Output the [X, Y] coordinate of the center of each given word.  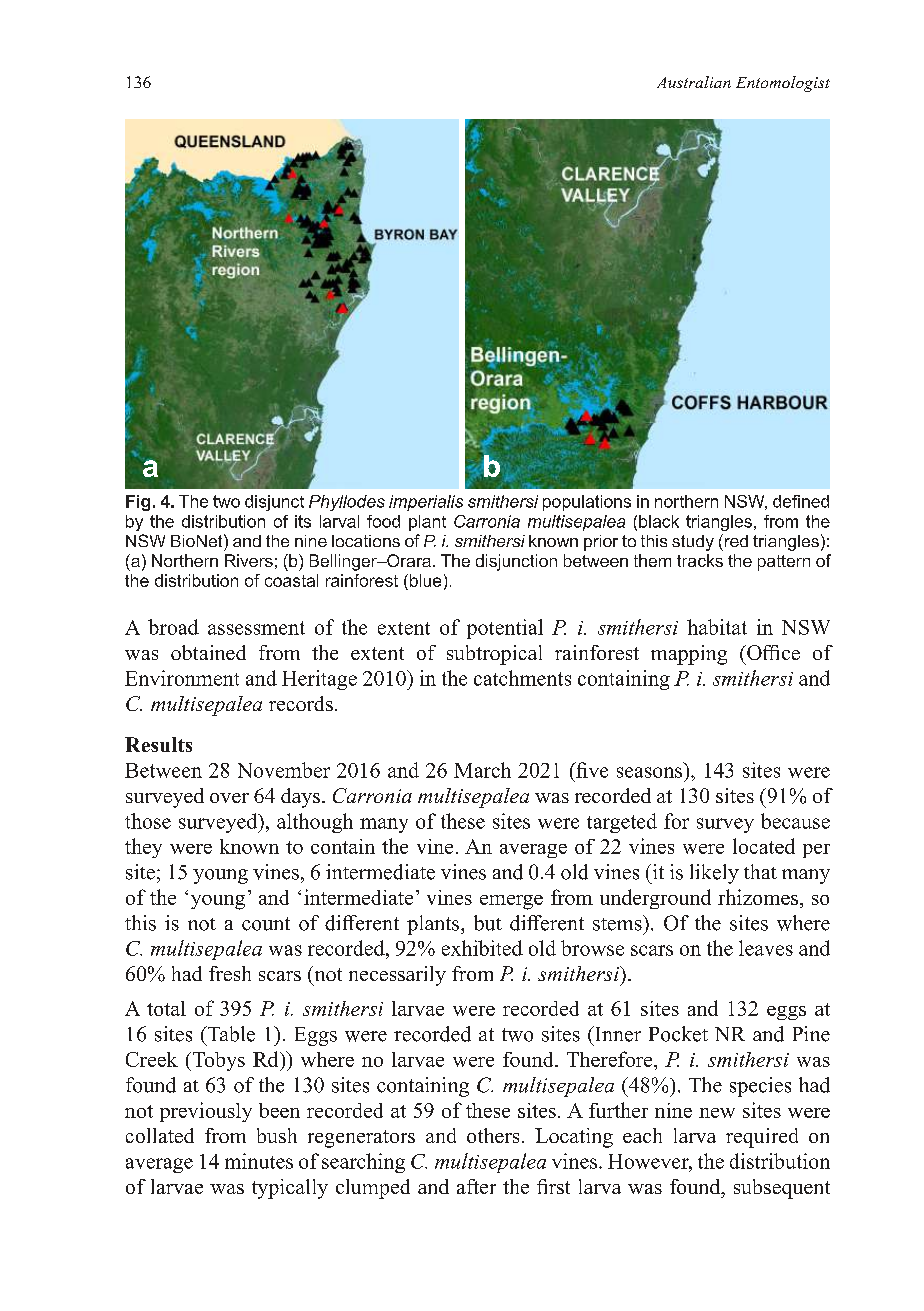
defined [801, 501]
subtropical [494, 655]
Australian [694, 82]
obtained [208, 652]
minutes [259, 1161]
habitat [717, 627]
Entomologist [783, 84]
